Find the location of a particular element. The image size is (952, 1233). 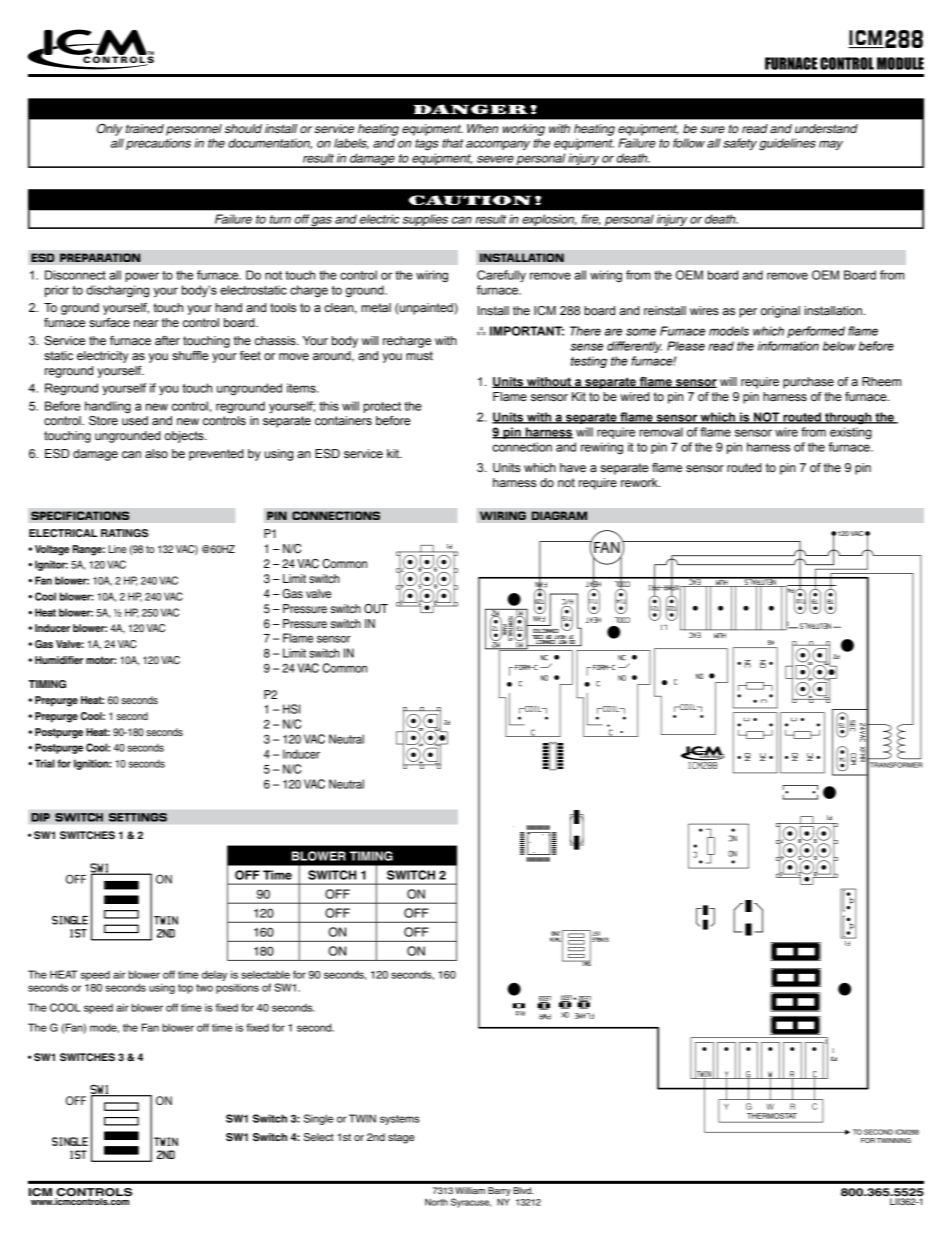

understand is located at coordinates (826, 128).
